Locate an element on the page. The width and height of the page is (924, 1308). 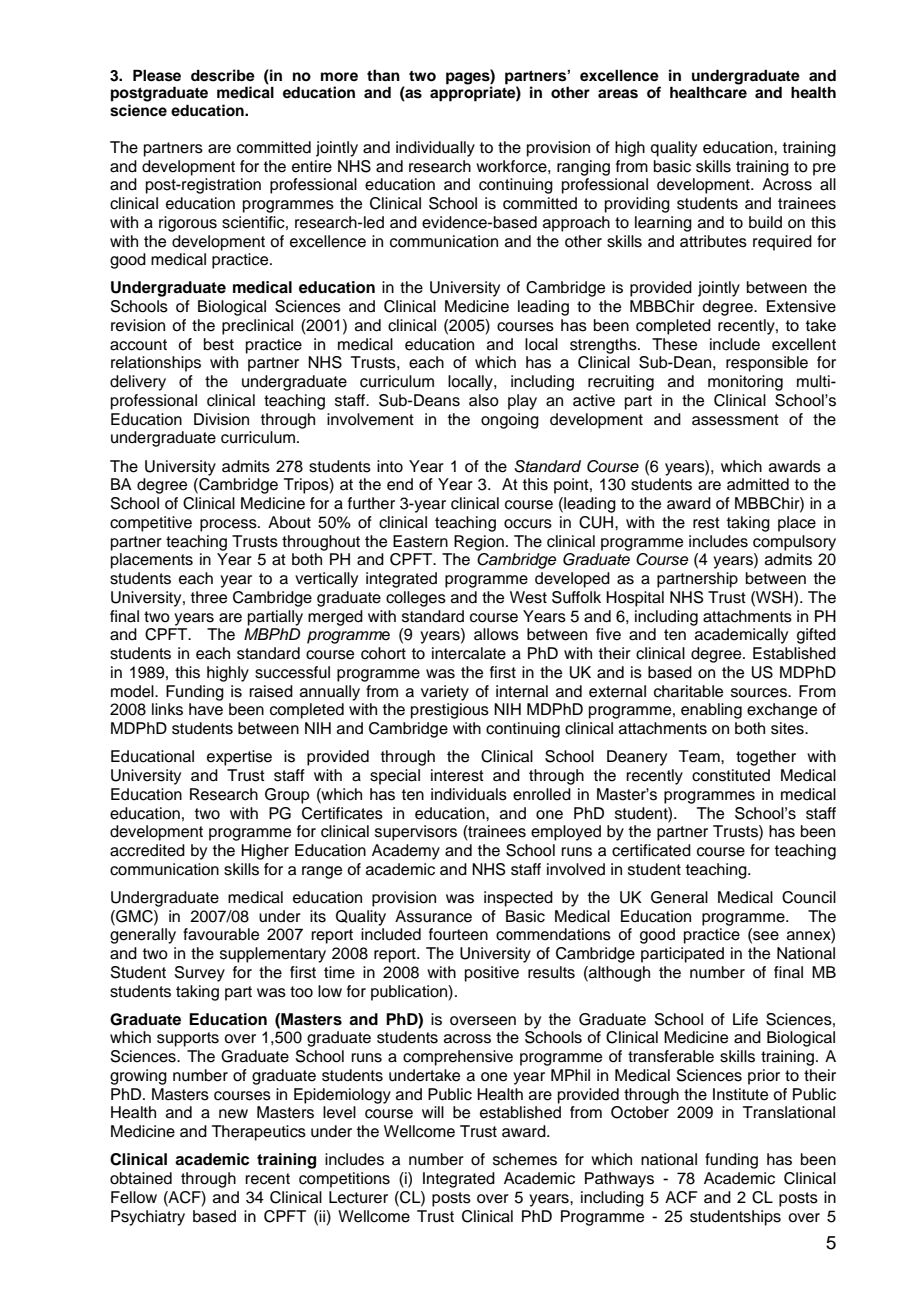
Division is located at coordinates (221, 419).
